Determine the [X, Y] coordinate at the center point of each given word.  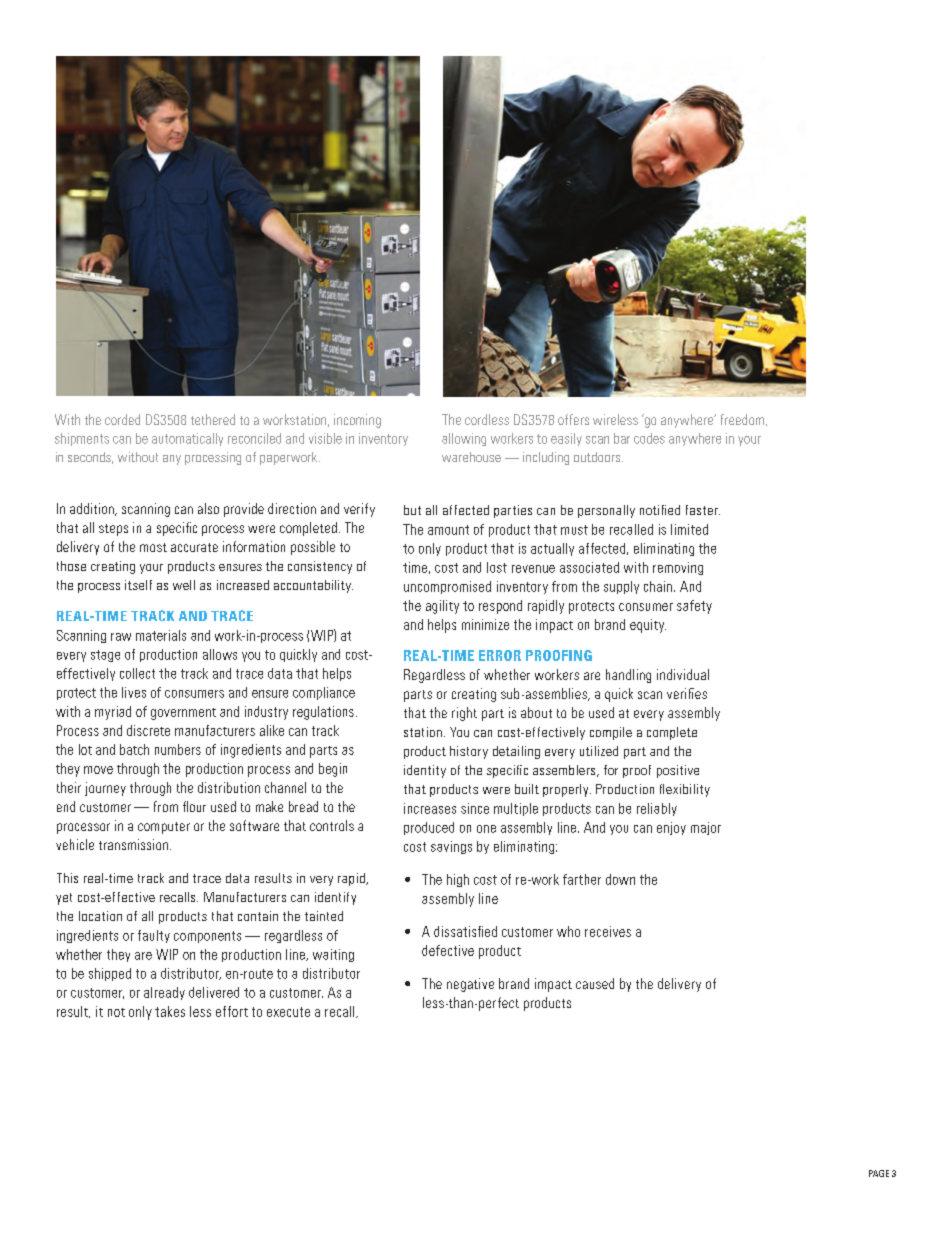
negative [470, 985]
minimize [485, 624]
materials [161, 635]
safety [694, 607]
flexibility [685, 790]
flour [194, 806]
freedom [742, 419]
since [475, 808]
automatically [187, 439]
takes [170, 1011]
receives [608, 931]
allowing [464, 439]
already [164, 993]
